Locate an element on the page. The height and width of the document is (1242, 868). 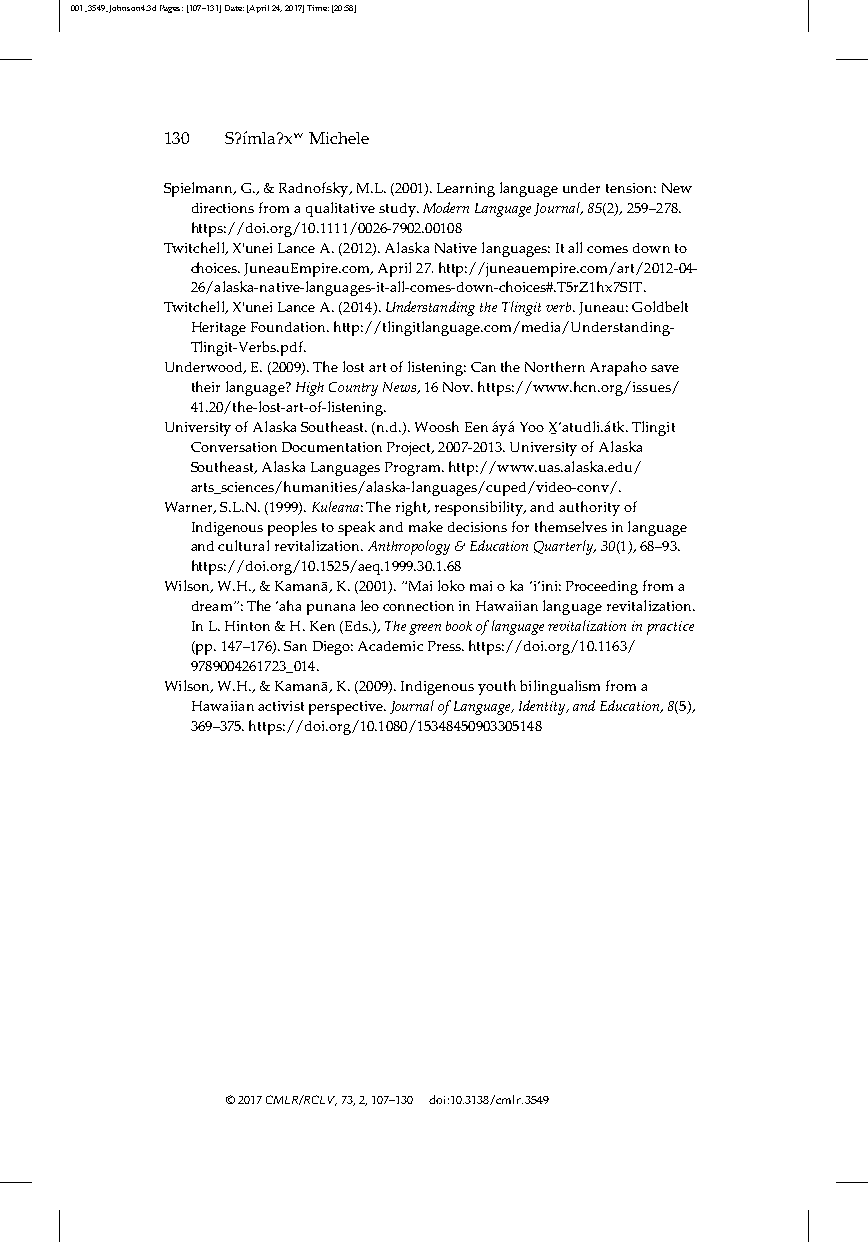
Learning is located at coordinates (466, 190).
